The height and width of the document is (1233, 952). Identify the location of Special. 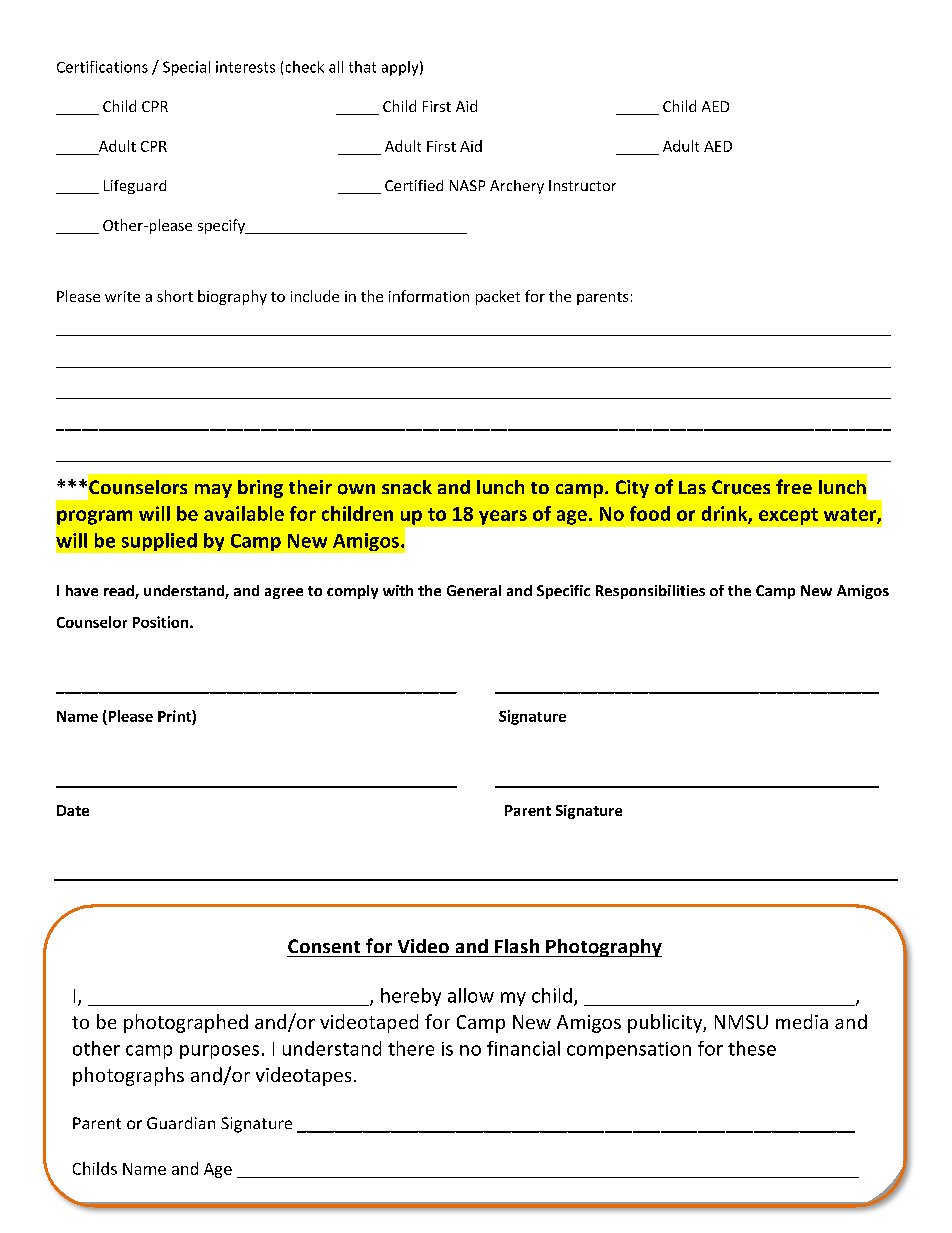
(186, 68).
